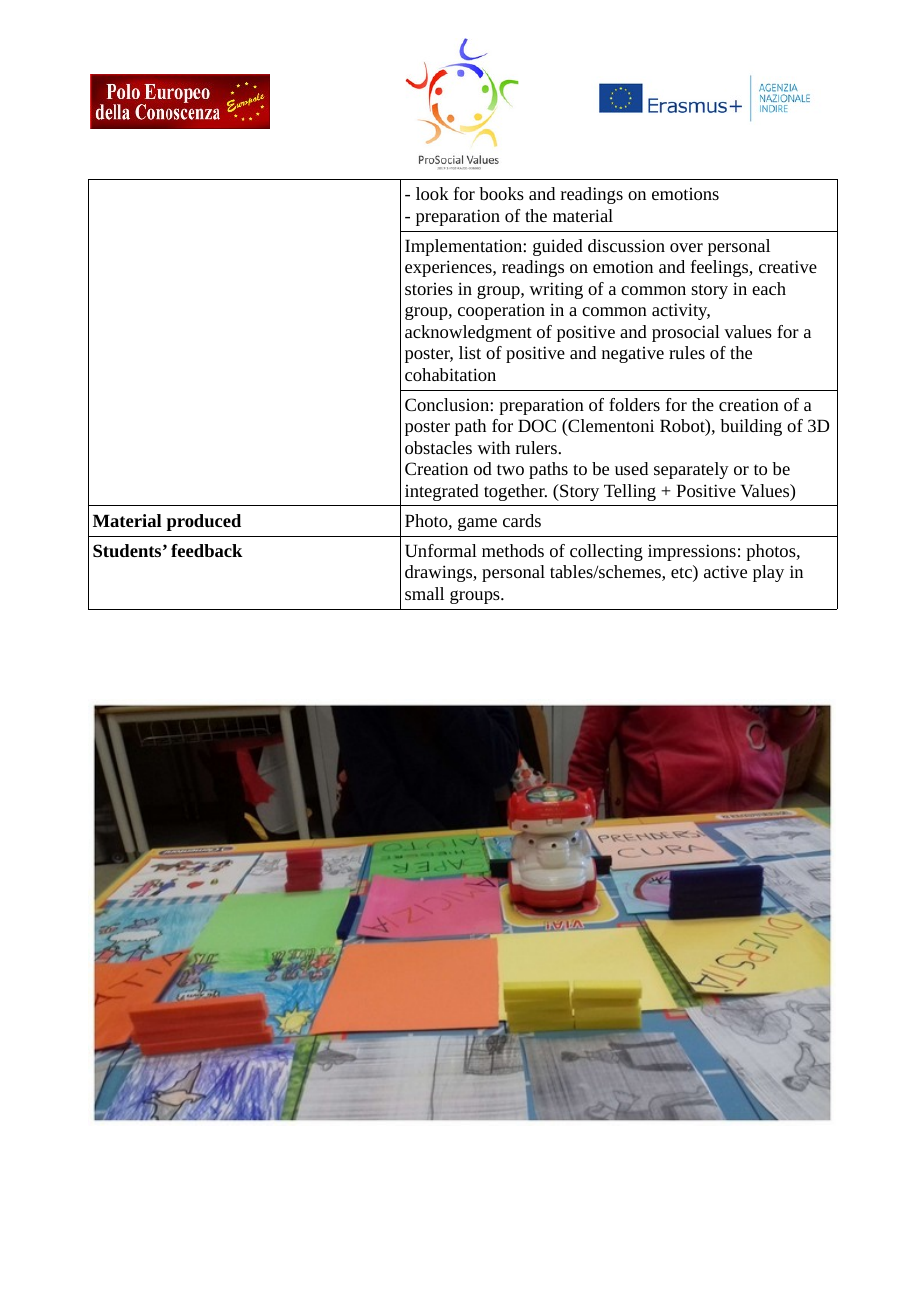  I want to click on cohabitation, so click(450, 374).
